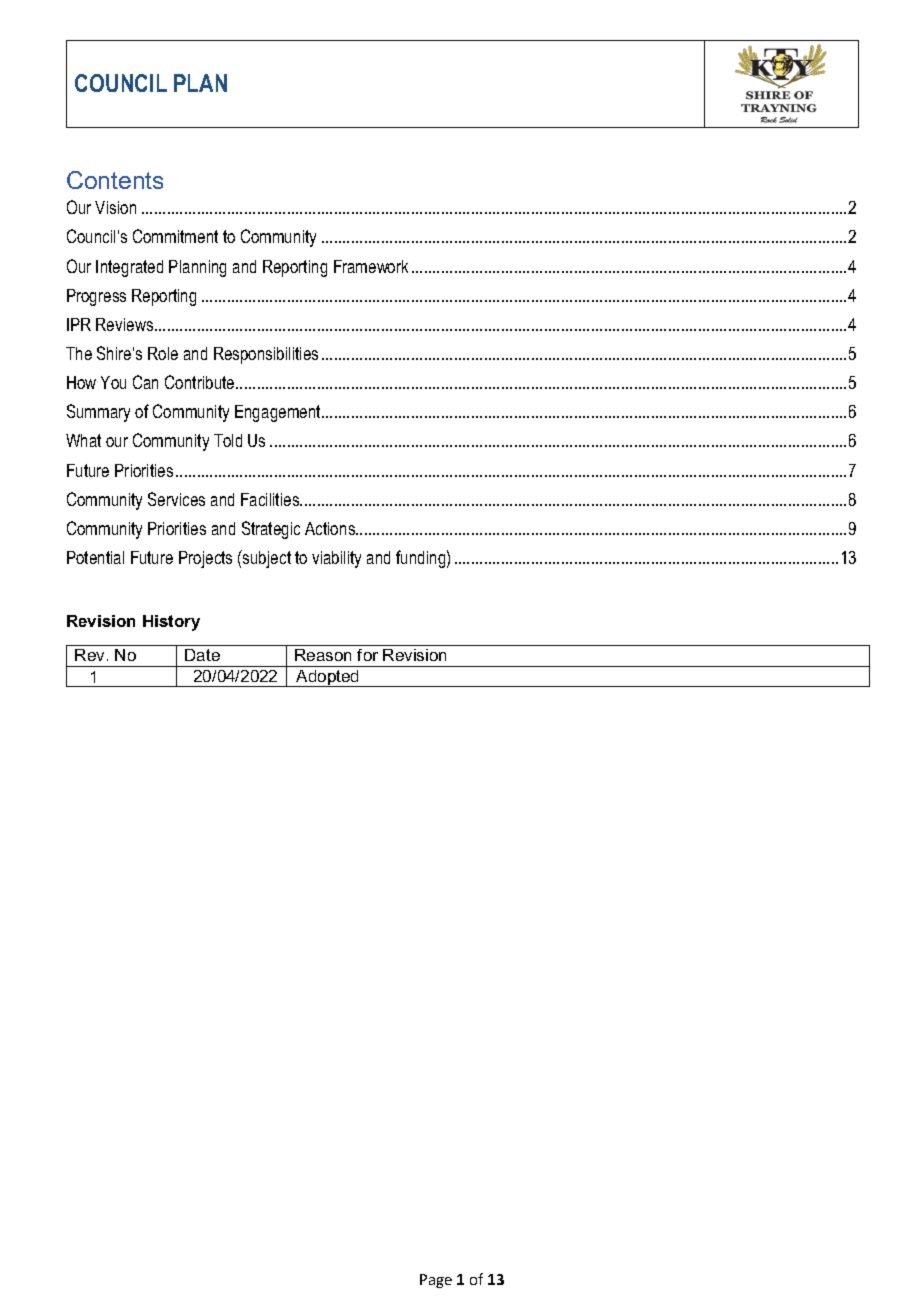 The width and height of the document is (924, 1308). Describe the element at coordinates (336, 559) in the document. I see `viability` at that location.
